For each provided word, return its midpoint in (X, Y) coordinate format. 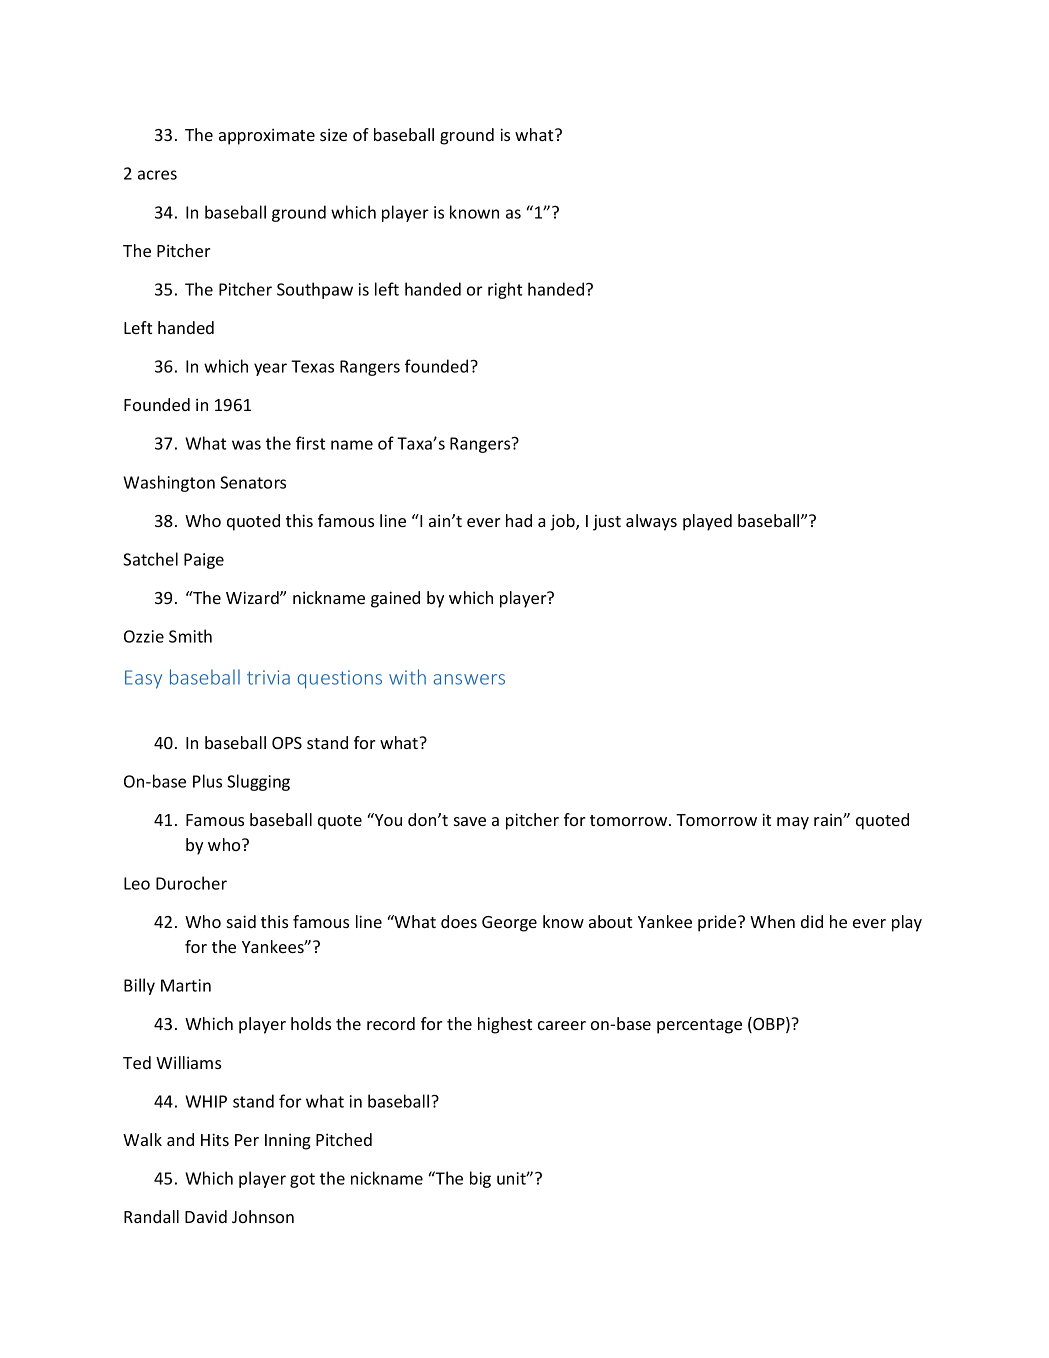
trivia (268, 677)
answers (469, 679)
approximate (267, 136)
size (333, 134)
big (480, 1179)
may (793, 823)
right (505, 290)
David (206, 1216)
